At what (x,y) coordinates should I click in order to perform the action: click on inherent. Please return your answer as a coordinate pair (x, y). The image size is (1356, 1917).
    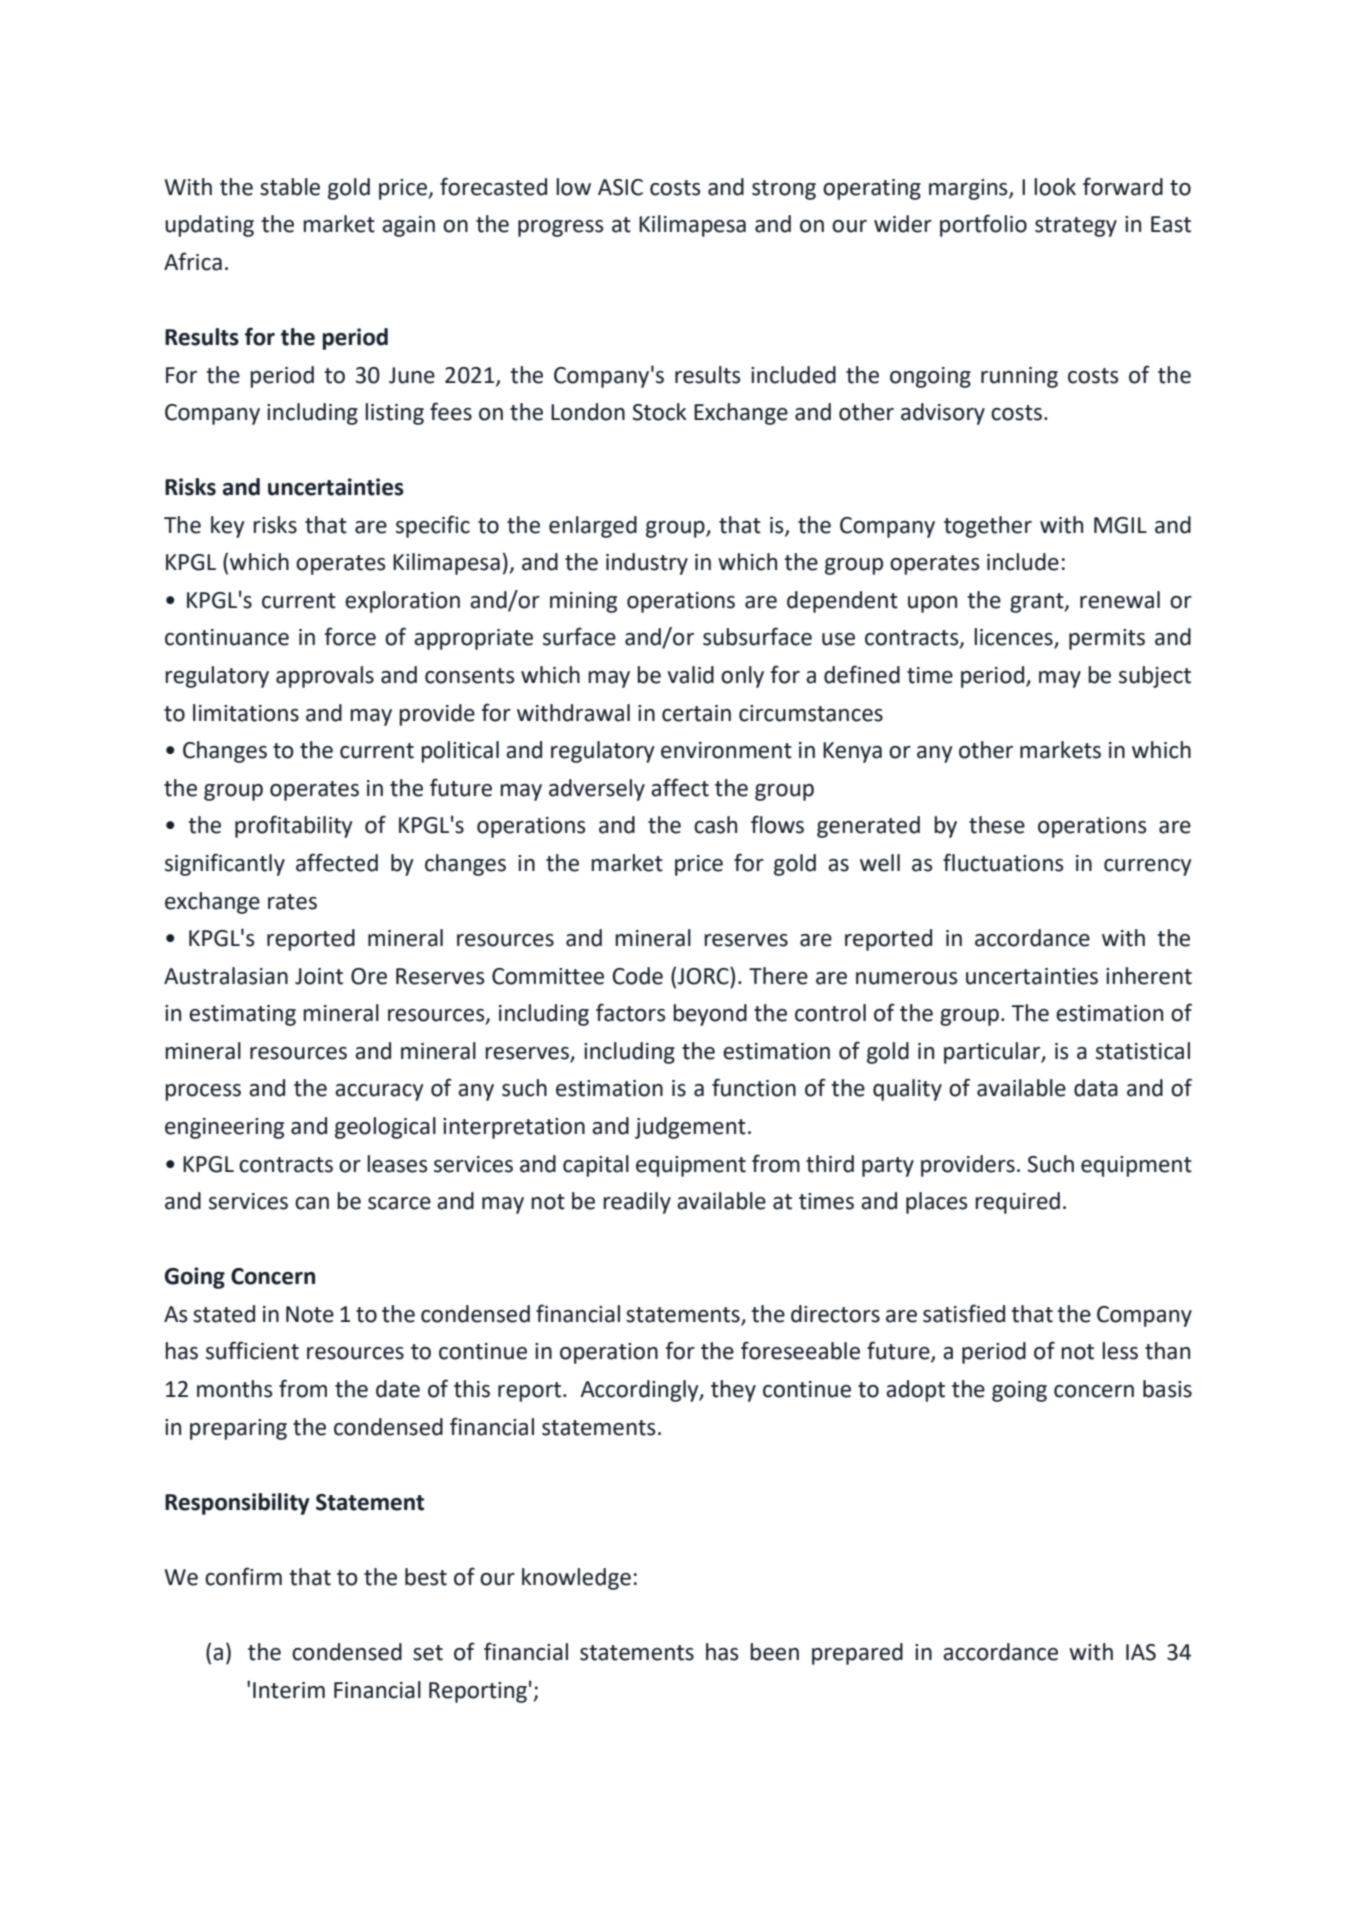
    Looking at the image, I should click on (1149, 976).
